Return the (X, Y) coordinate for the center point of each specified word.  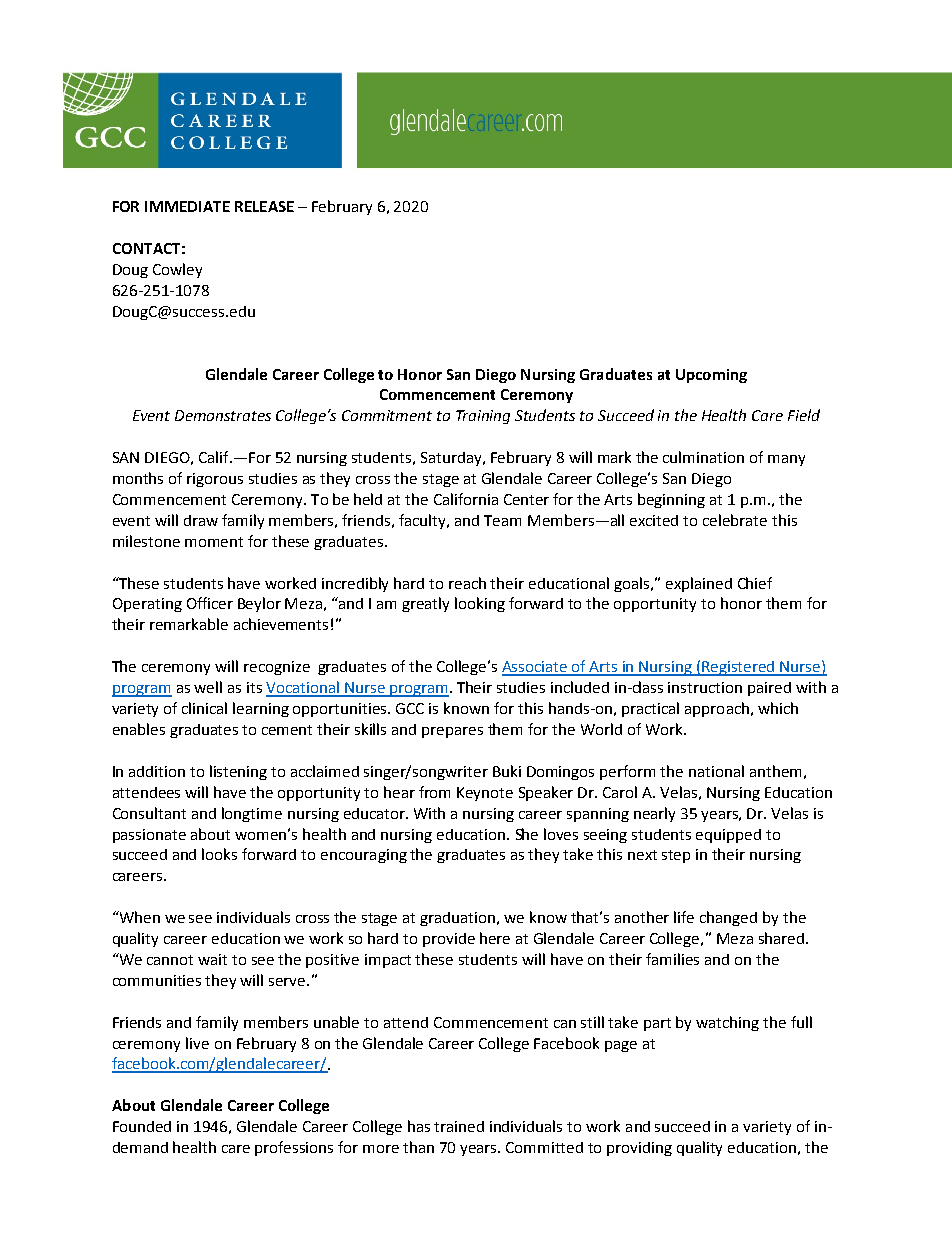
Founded (142, 1126)
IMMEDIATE (187, 206)
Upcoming (711, 376)
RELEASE (264, 206)
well (208, 687)
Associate (536, 668)
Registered (739, 668)
